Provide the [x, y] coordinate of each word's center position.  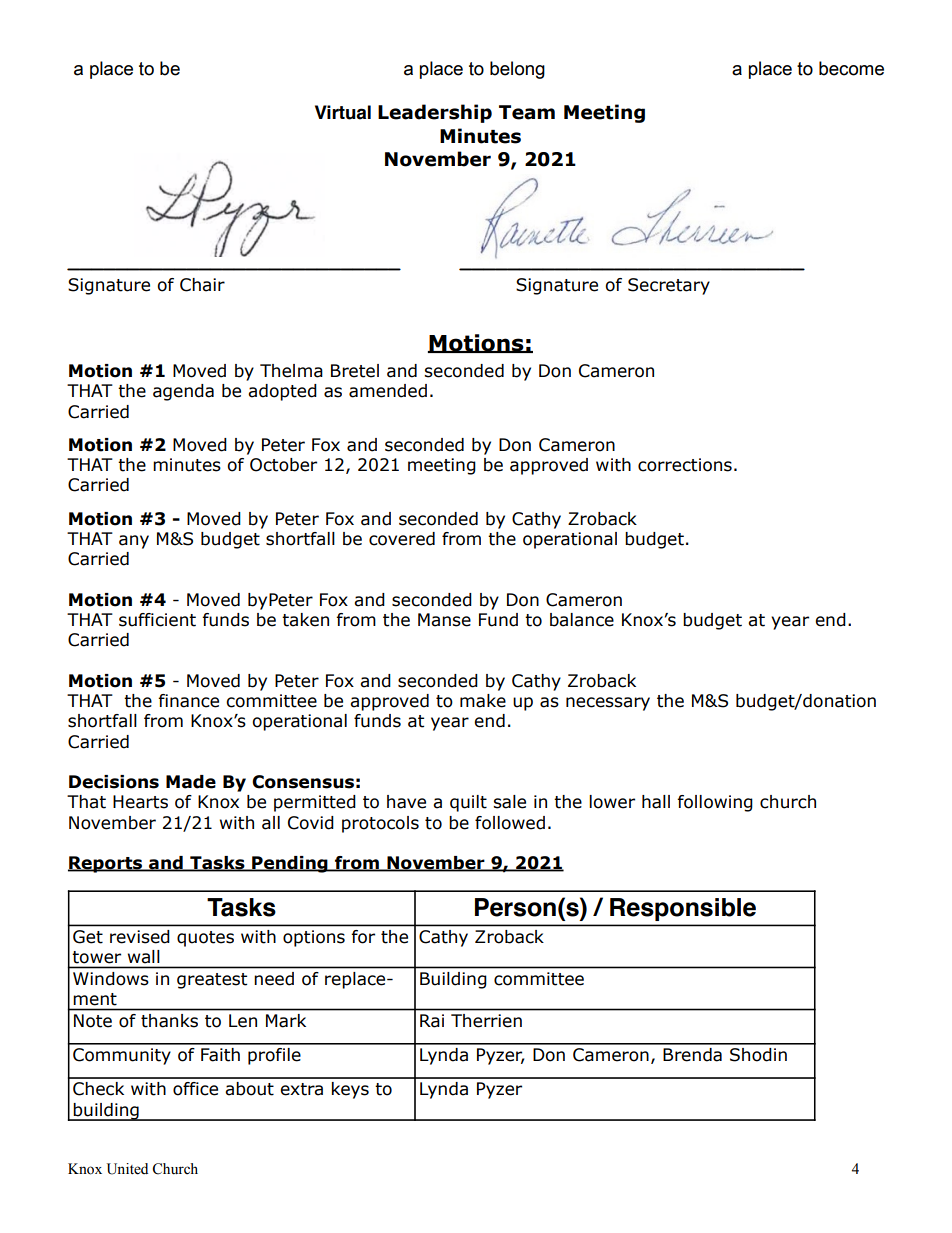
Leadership [435, 113]
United [127, 1169]
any [134, 542]
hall [656, 802]
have [406, 802]
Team [527, 112]
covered [402, 539]
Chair [202, 285]
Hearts [140, 802]
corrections [685, 465]
